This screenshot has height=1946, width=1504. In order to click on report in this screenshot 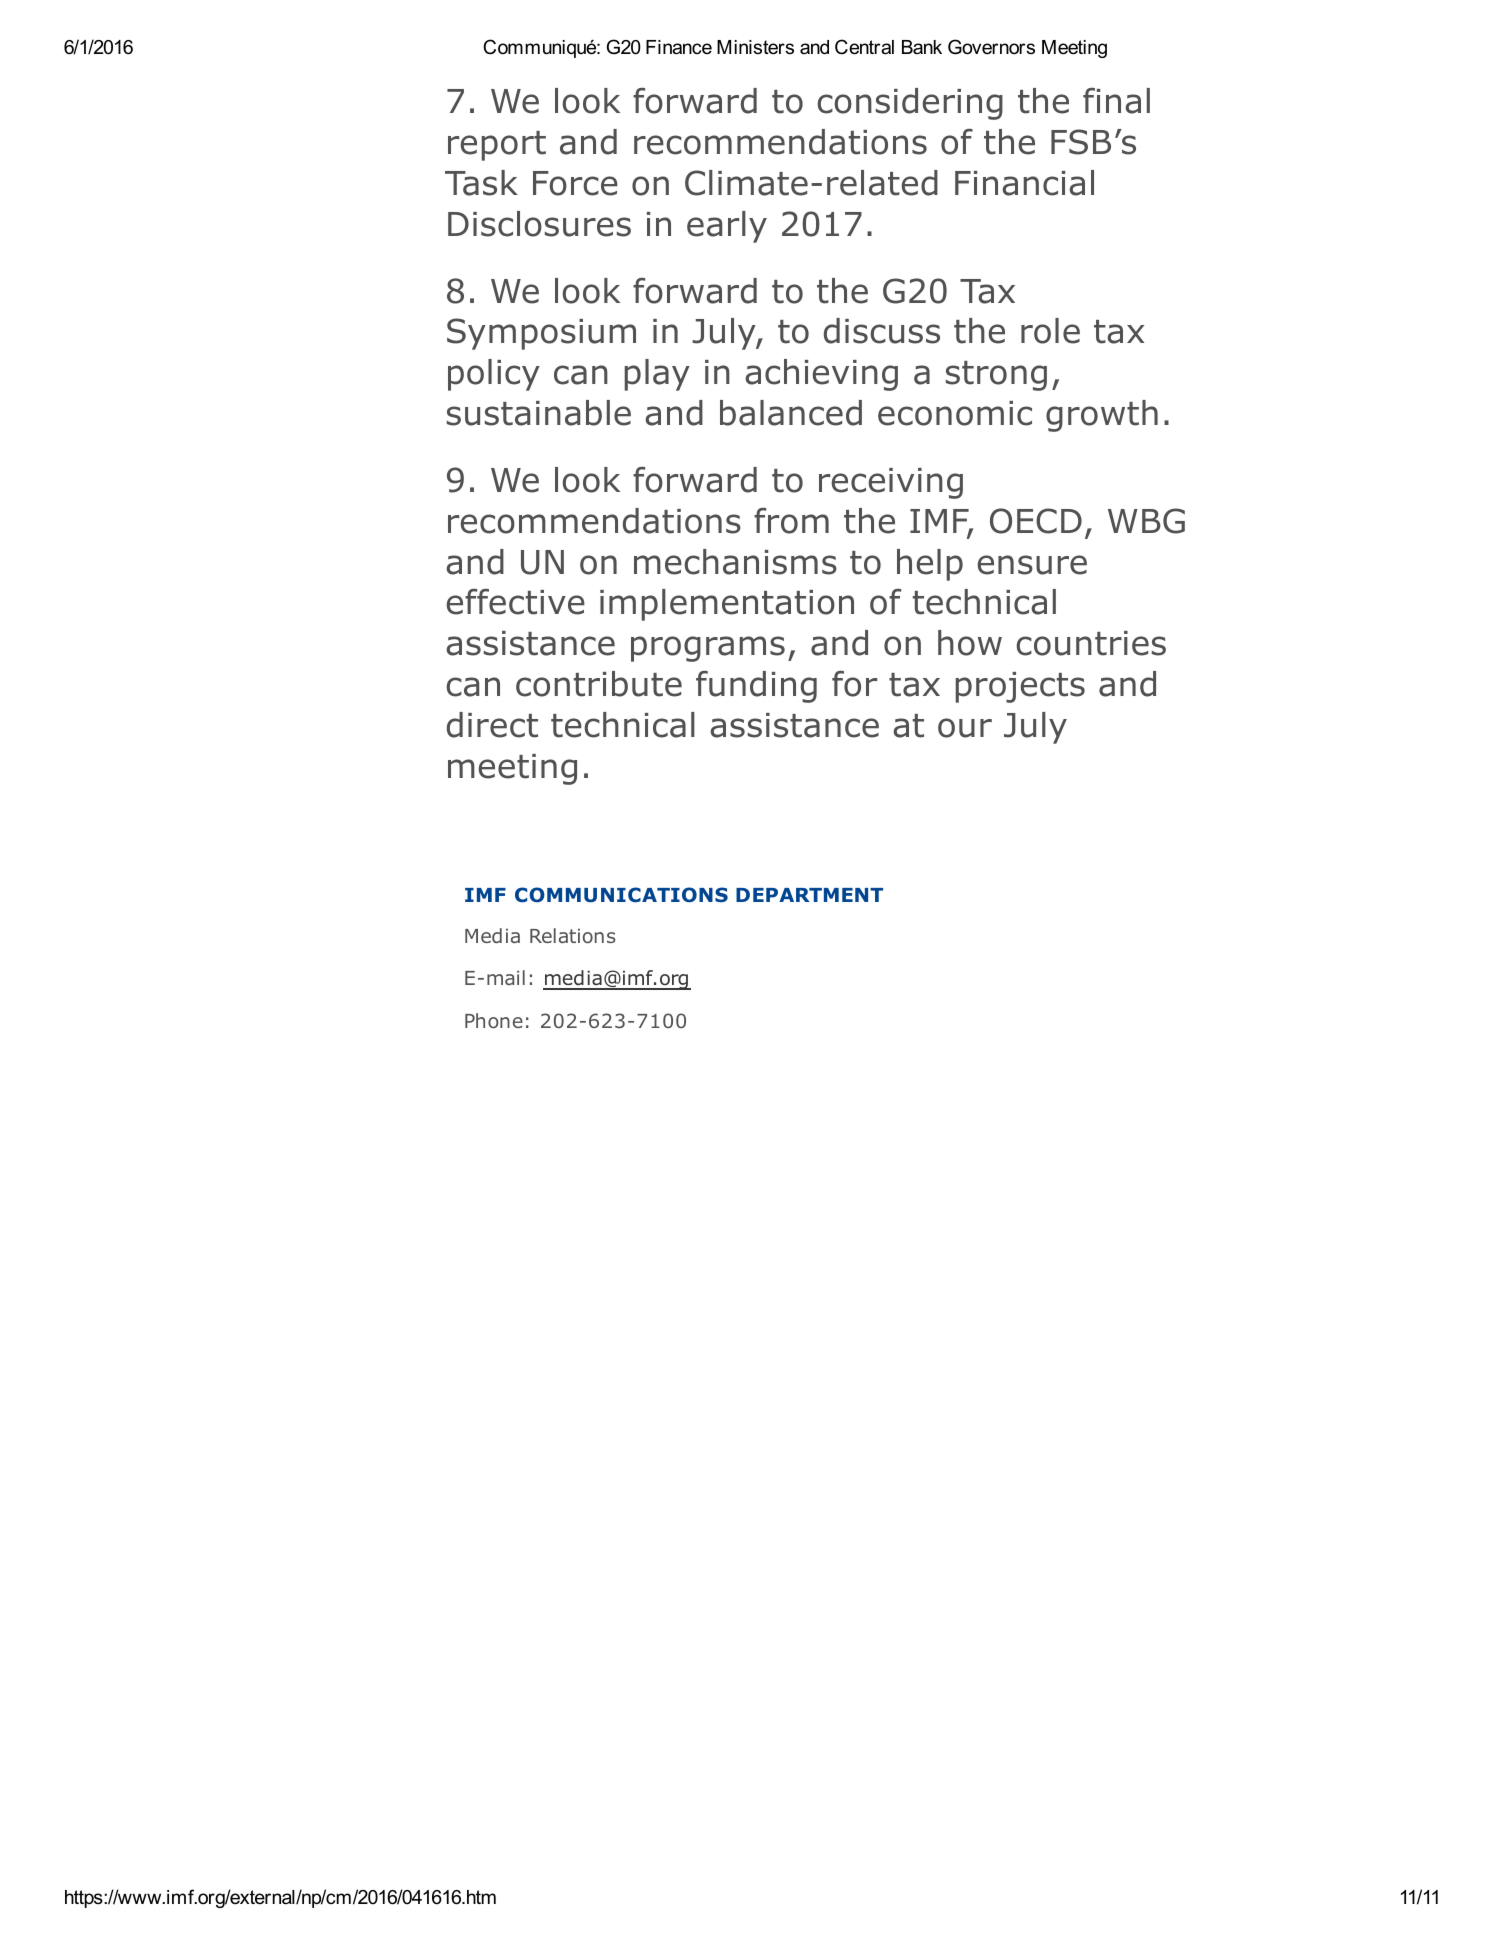, I will do `click(497, 146)`.
